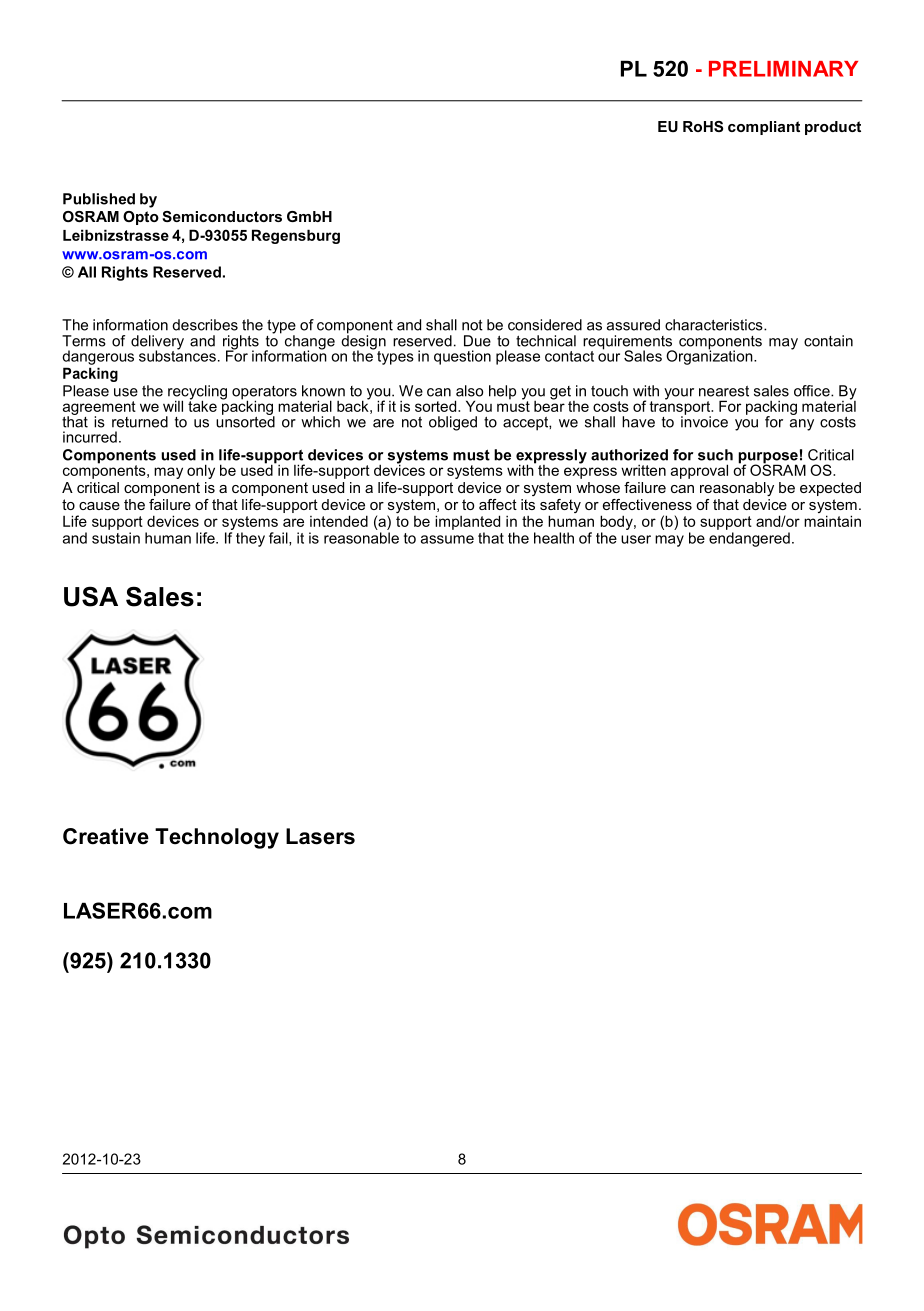 The image size is (924, 1311). I want to click on purpose, so click(768, 459).
